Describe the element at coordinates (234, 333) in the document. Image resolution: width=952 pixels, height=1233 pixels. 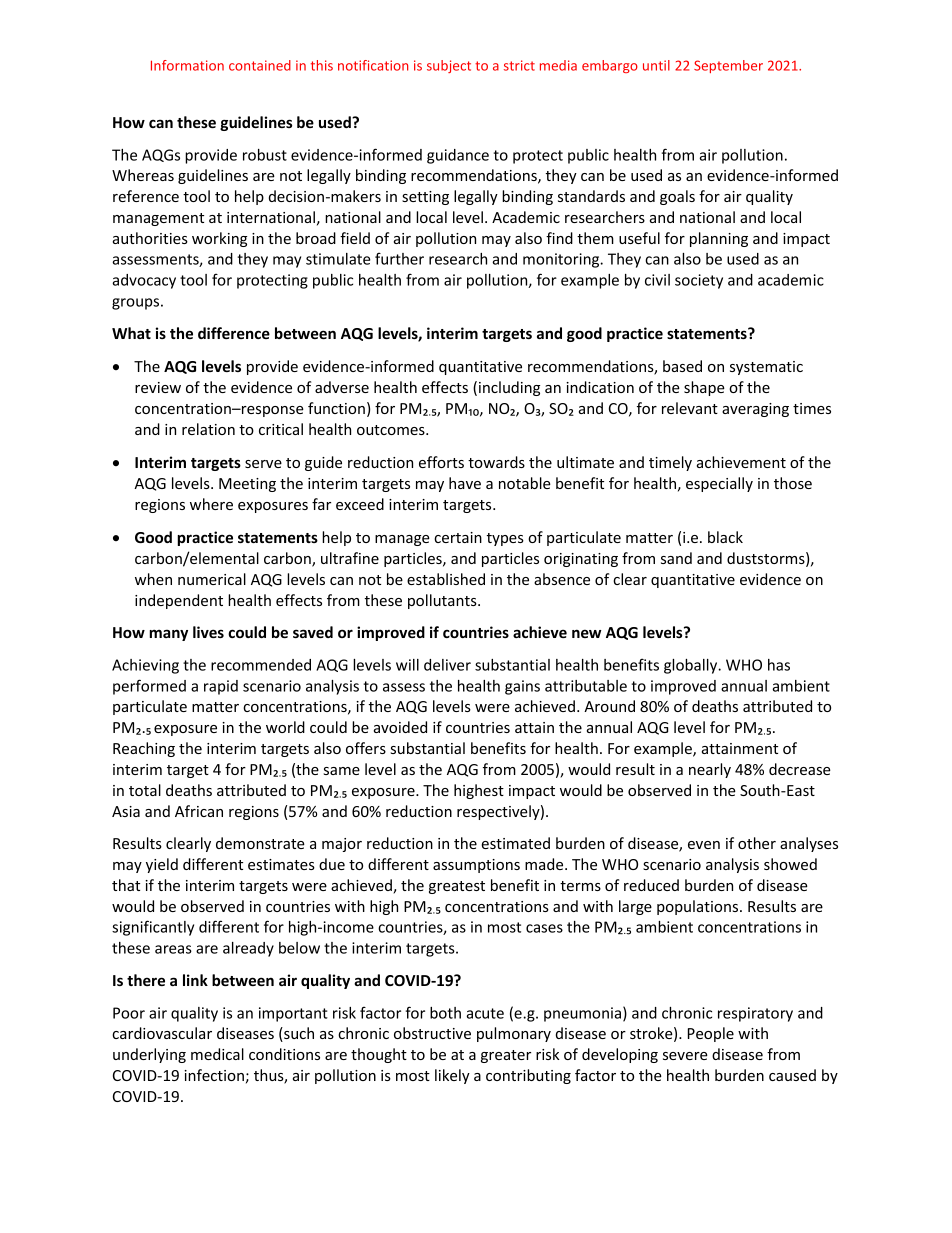
I see `difference` at that location.
